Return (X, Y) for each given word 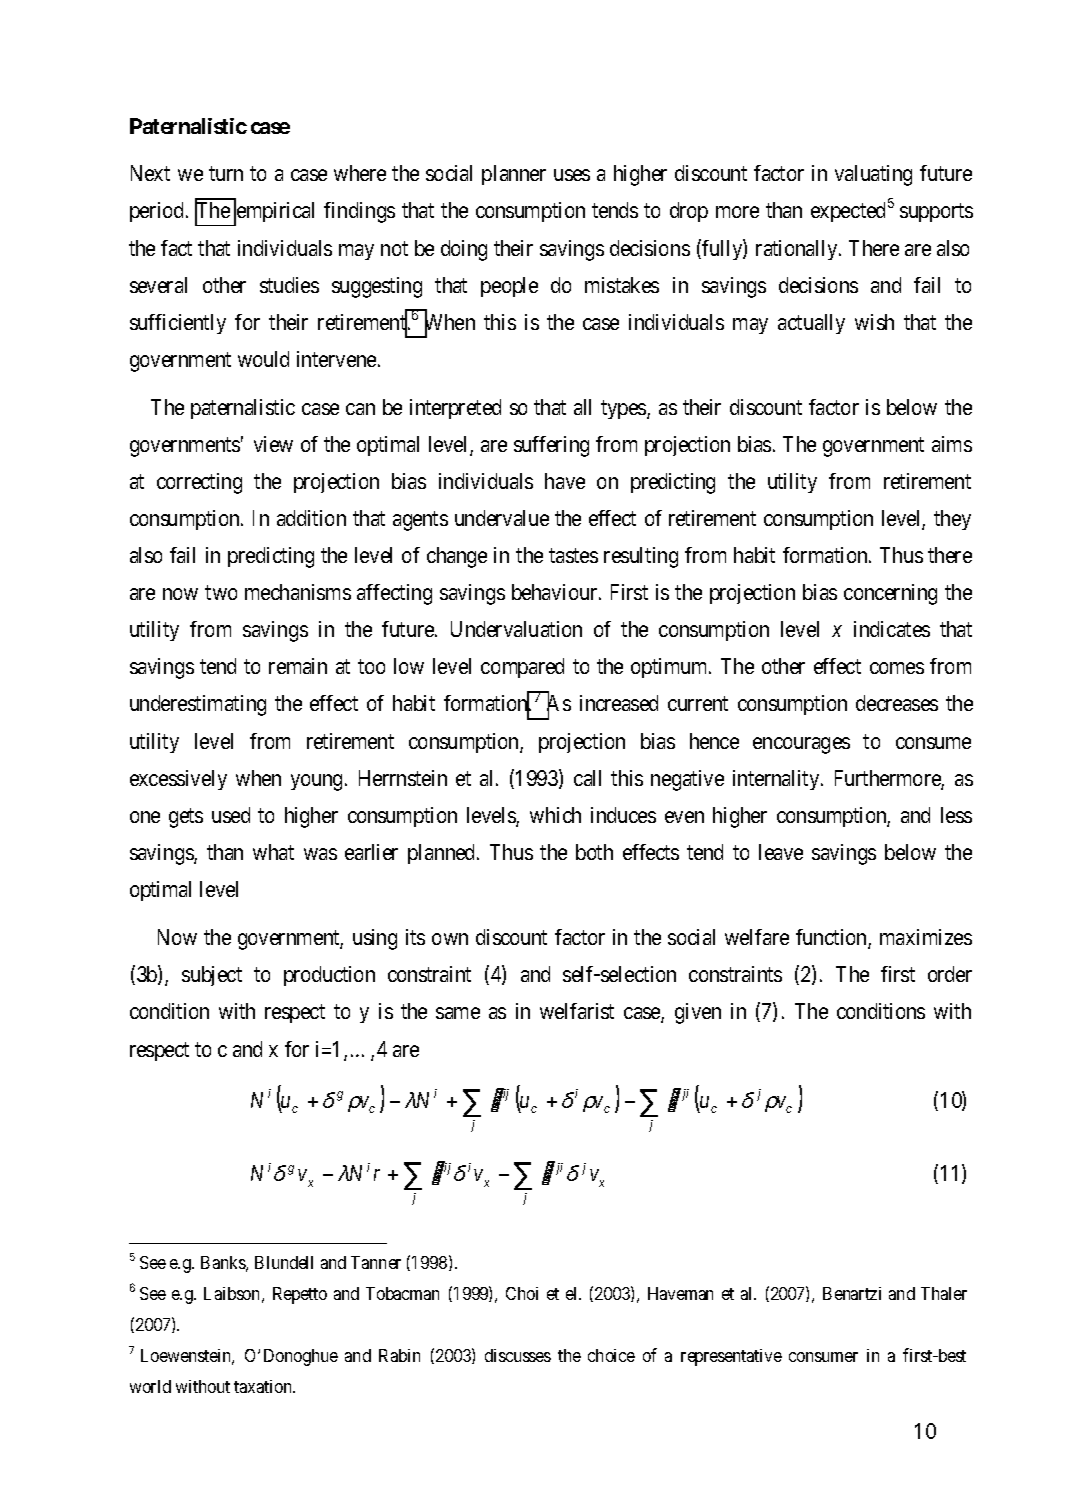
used (231, 815)
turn (226, 174)
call (587, 778)
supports (936, 213)
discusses (518, 1355)
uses (572, 175)
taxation (264, 1386)
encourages (801, 745)
